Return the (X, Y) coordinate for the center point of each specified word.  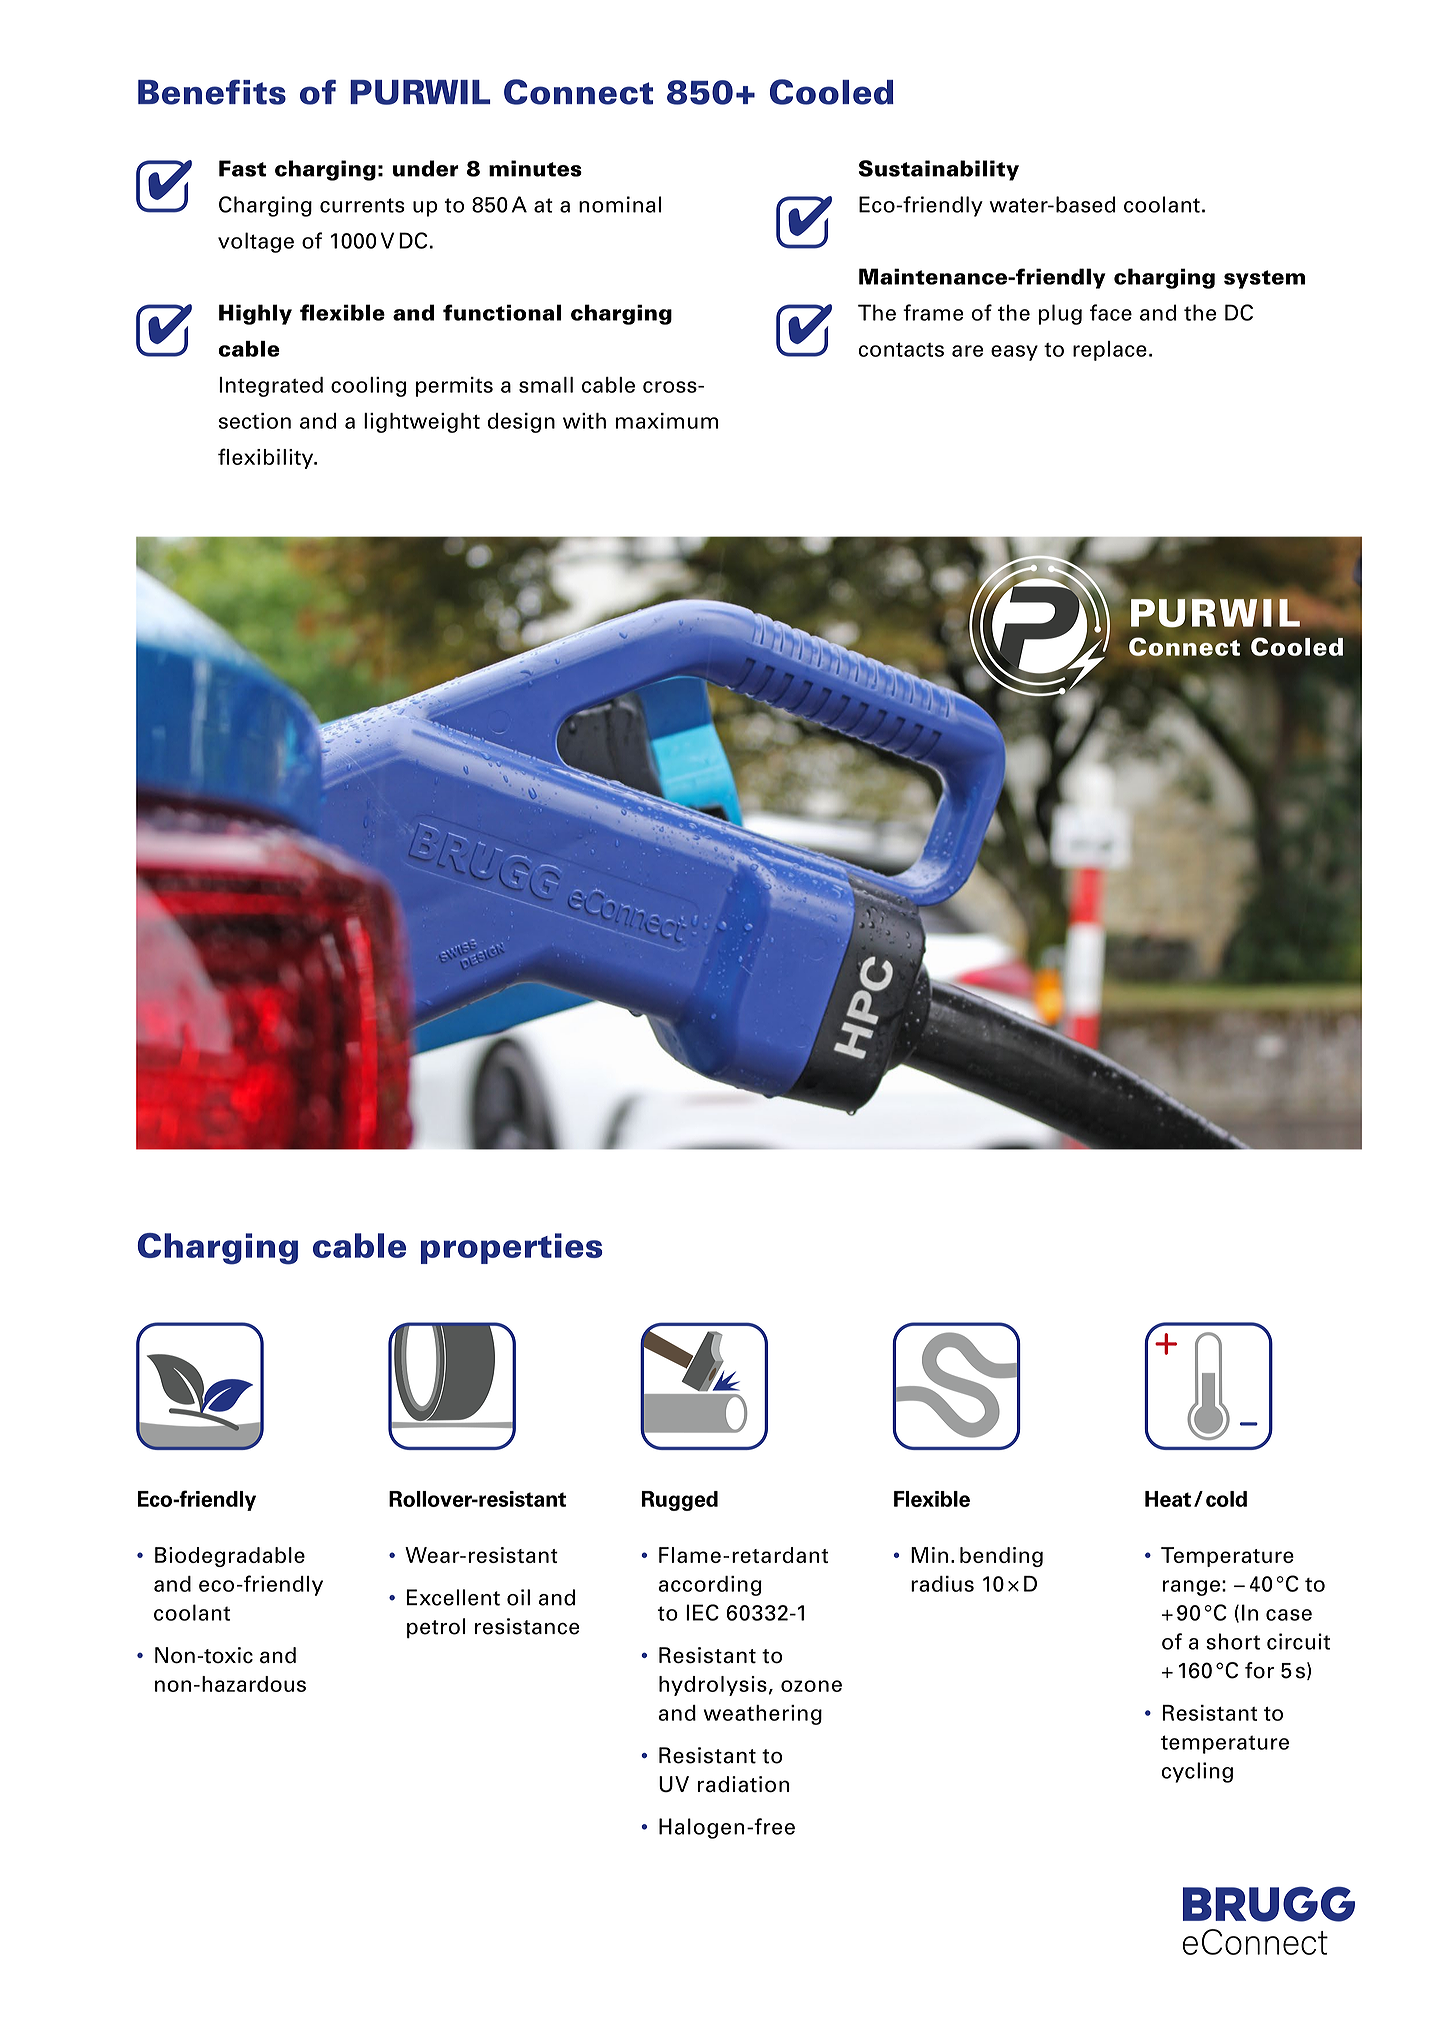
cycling (1197, 1772)
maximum (667, 421)
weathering (763, 1715)
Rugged (680, 1501)
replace (1110, 351)
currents (362, 205)
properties (512, 1248)
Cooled (832, 92)
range (1191, 1588)
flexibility (267, 458)
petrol (436, 1628)
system (1264, 279)
